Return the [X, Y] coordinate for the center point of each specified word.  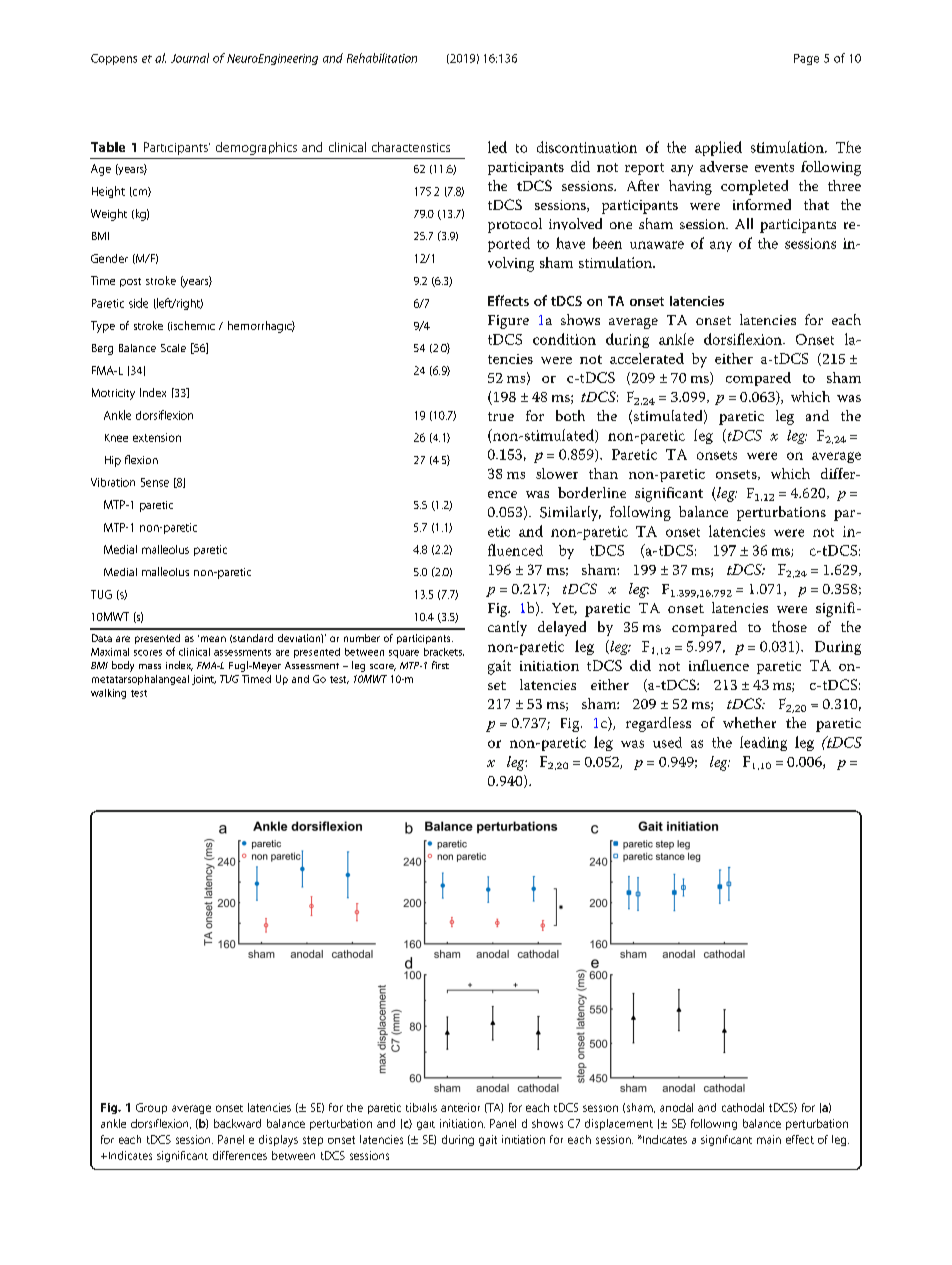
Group [151, 1108]
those [789, 626]
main [769, 1139]
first [440, 665]
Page [806, 59]
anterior [460, 1107]
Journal [190, 58]
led [497, 147]
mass [150, 666]
